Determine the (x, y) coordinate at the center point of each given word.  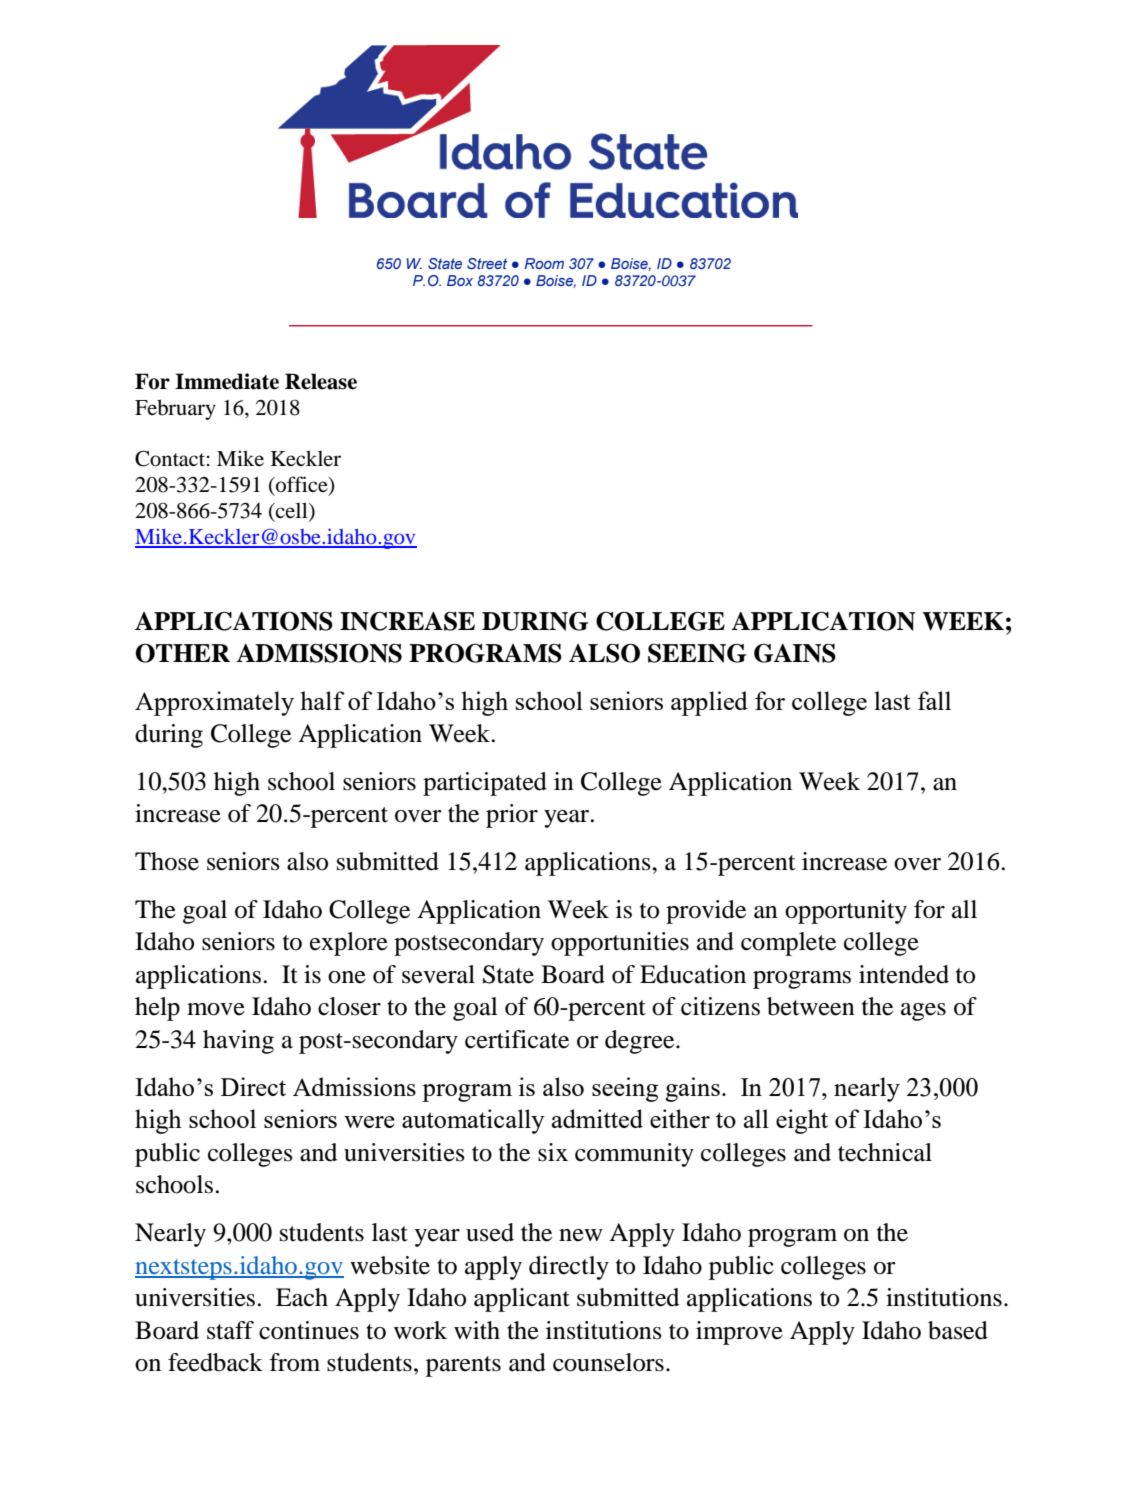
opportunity (846, 912)
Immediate (227, 381)
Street (487, 263)
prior (512, 816)
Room (544, 263)
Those (167, 861)
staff (230, 1330)
